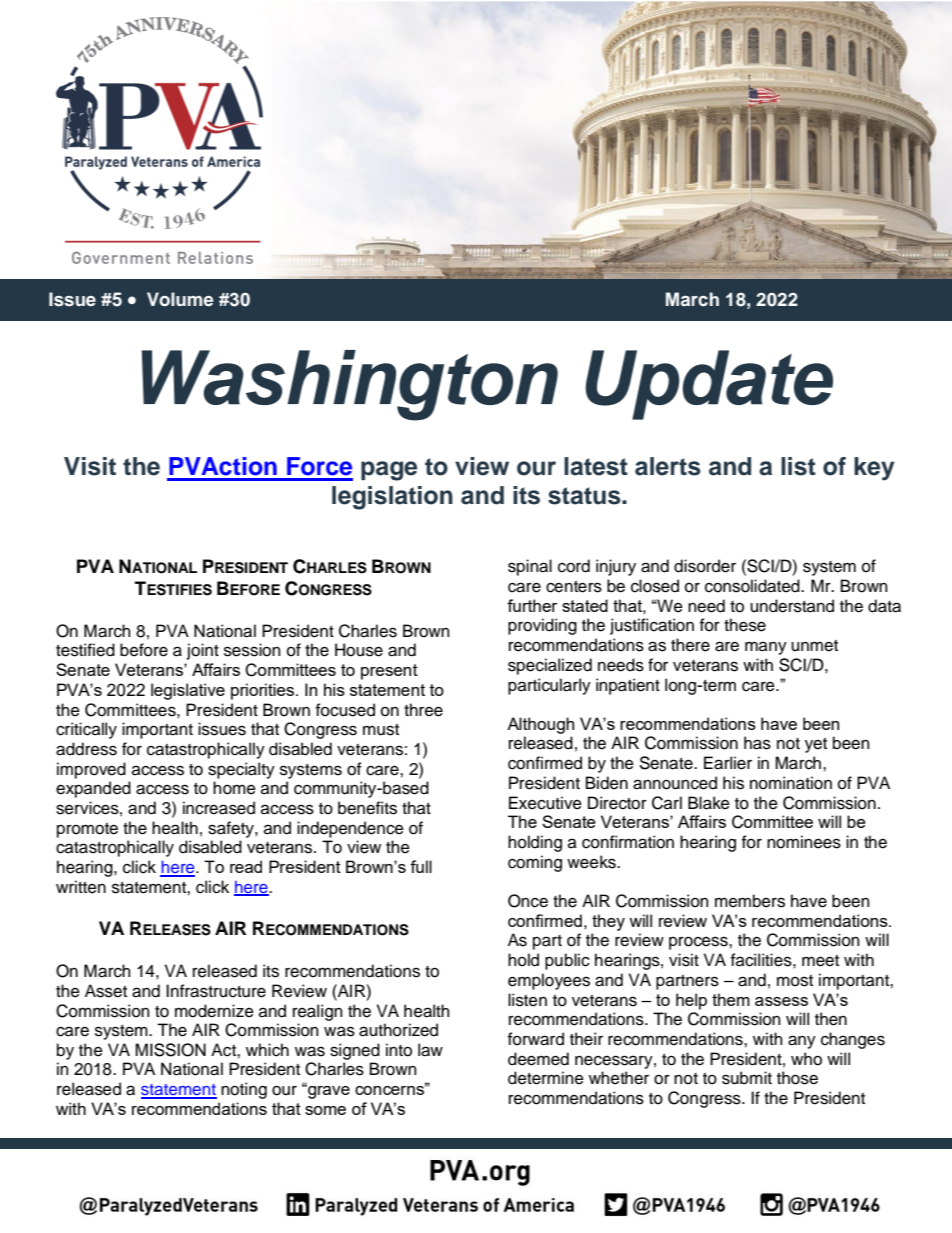 The height and width of the screenshot is (1233, 952). What do you see at coordinates (188, 691) in the screenshot?
I see `legislative` at bounding box center [188, 691].
